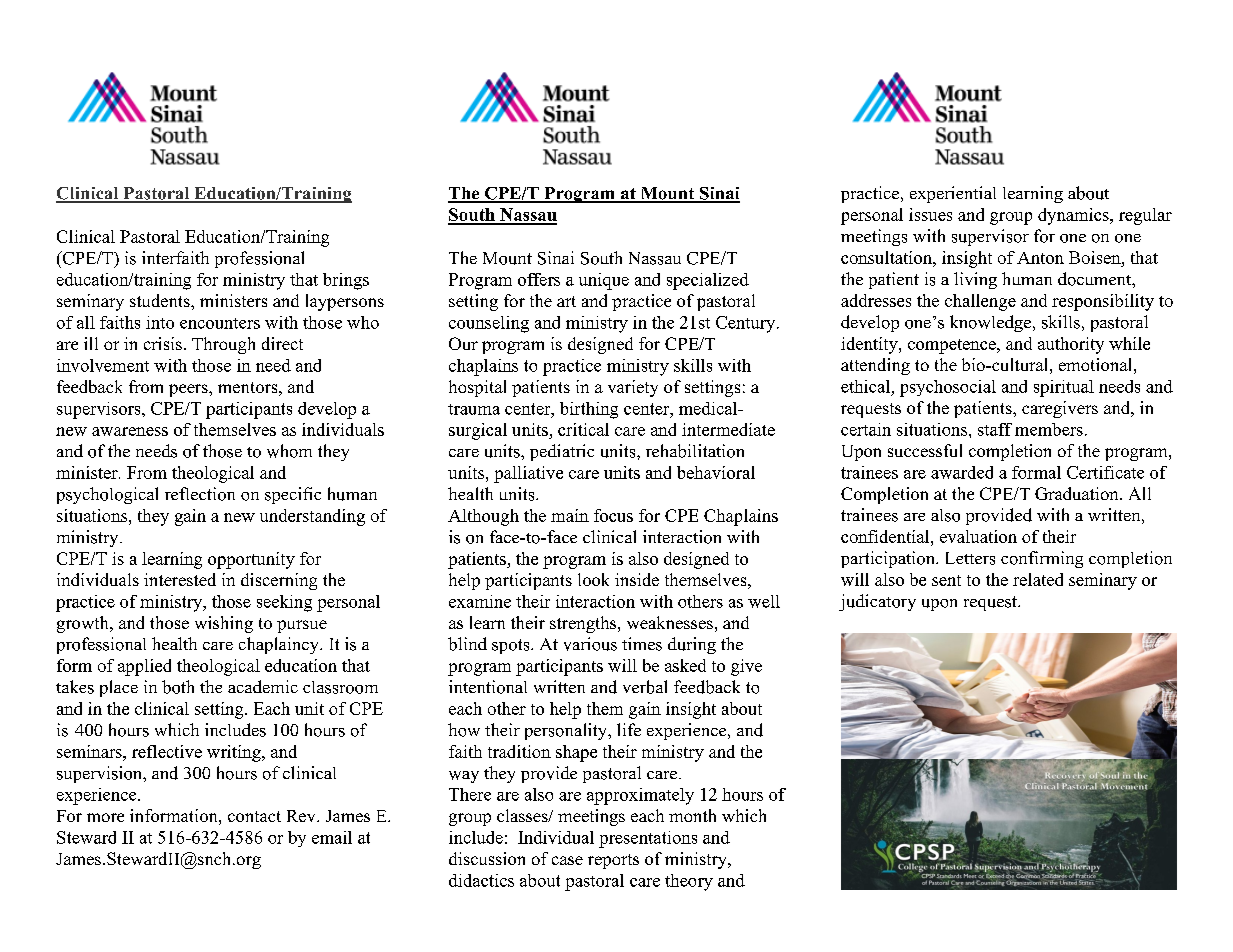  Describe the element at coordinates (604, 281) in the screenshot. I see `unique` at that location.
